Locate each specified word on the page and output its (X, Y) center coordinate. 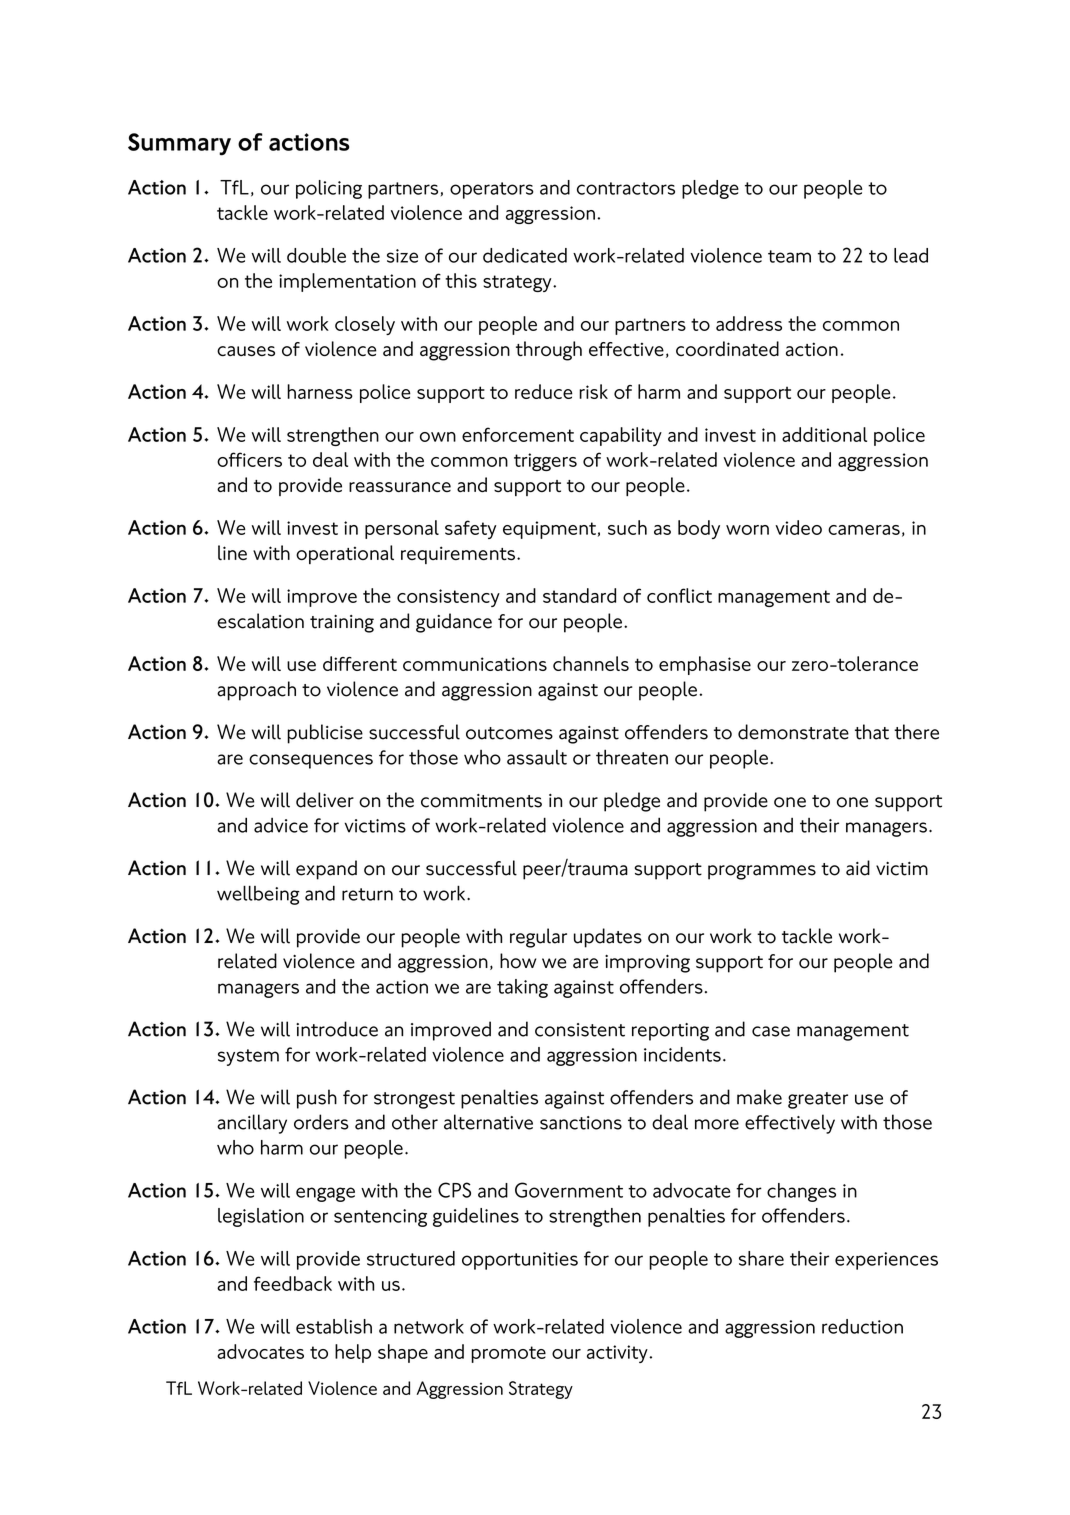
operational (345, 554)
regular (538, 938)
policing (329, 189)
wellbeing (258, 895)
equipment (549, 530)
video (798, 527)
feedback (293, 1283)
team (789, 256)
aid (858, 868)
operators (492, 190)
